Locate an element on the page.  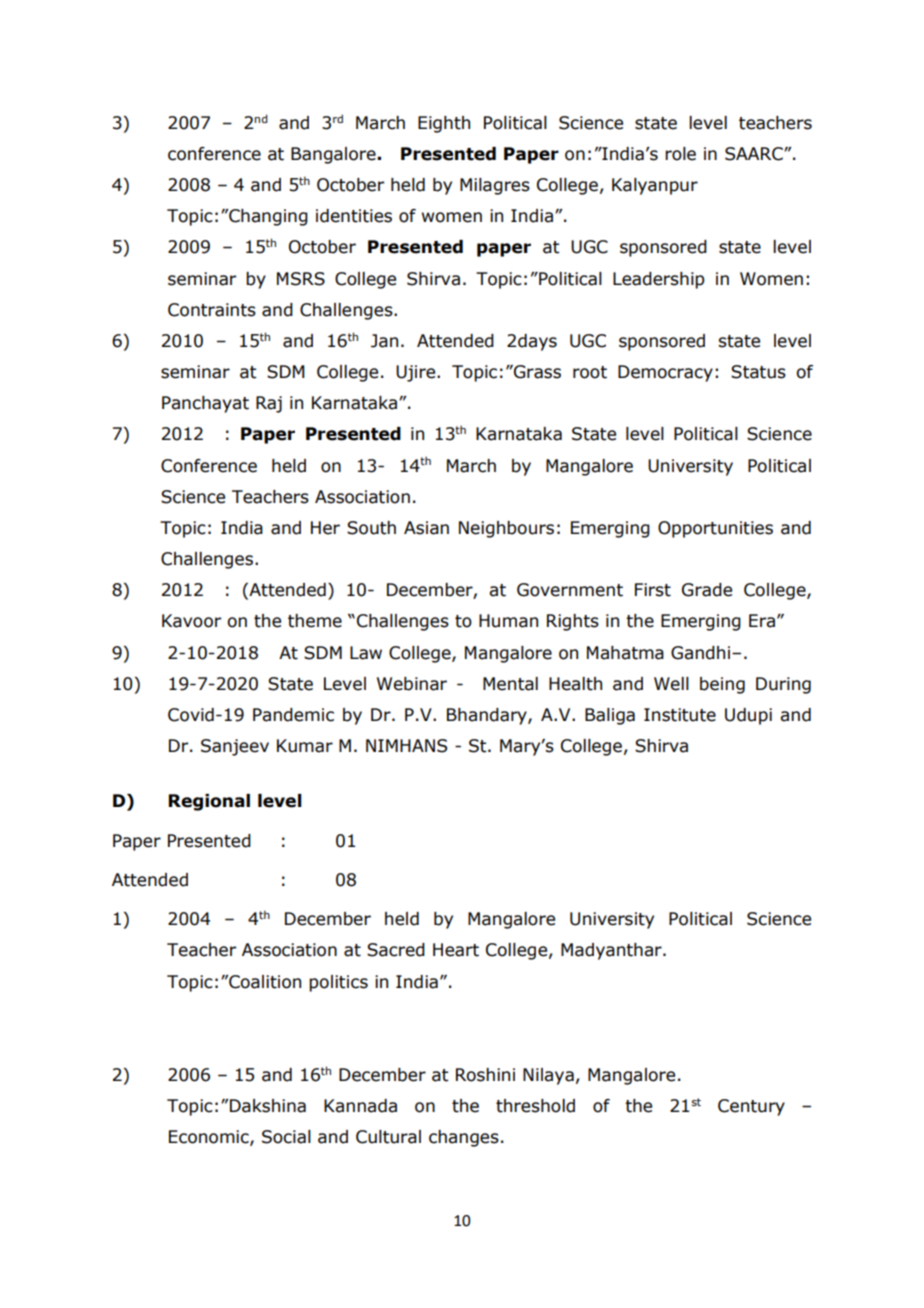
Century is located at coordinates (751, 1107).
